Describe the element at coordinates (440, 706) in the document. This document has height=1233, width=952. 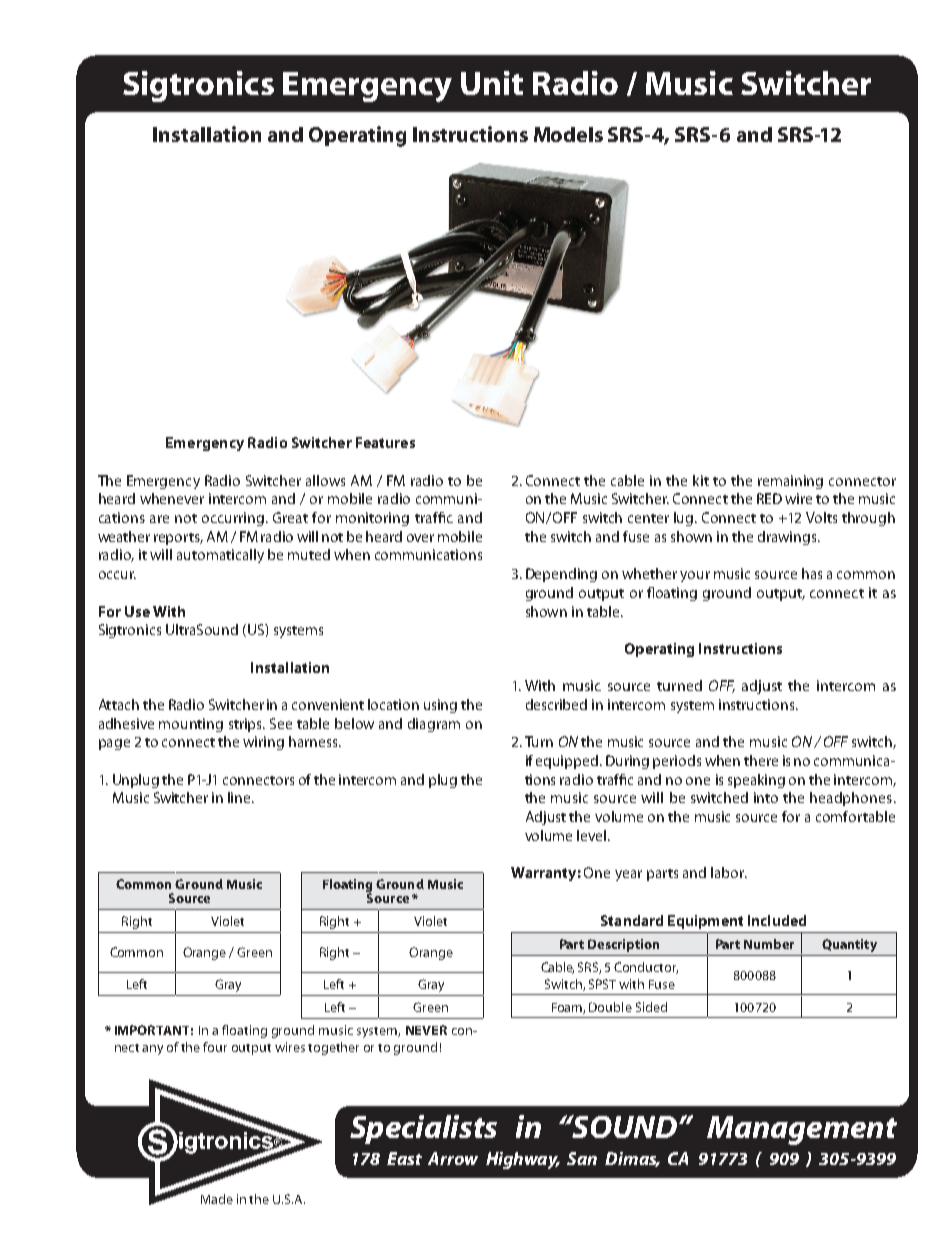
I see `using` at that location.
